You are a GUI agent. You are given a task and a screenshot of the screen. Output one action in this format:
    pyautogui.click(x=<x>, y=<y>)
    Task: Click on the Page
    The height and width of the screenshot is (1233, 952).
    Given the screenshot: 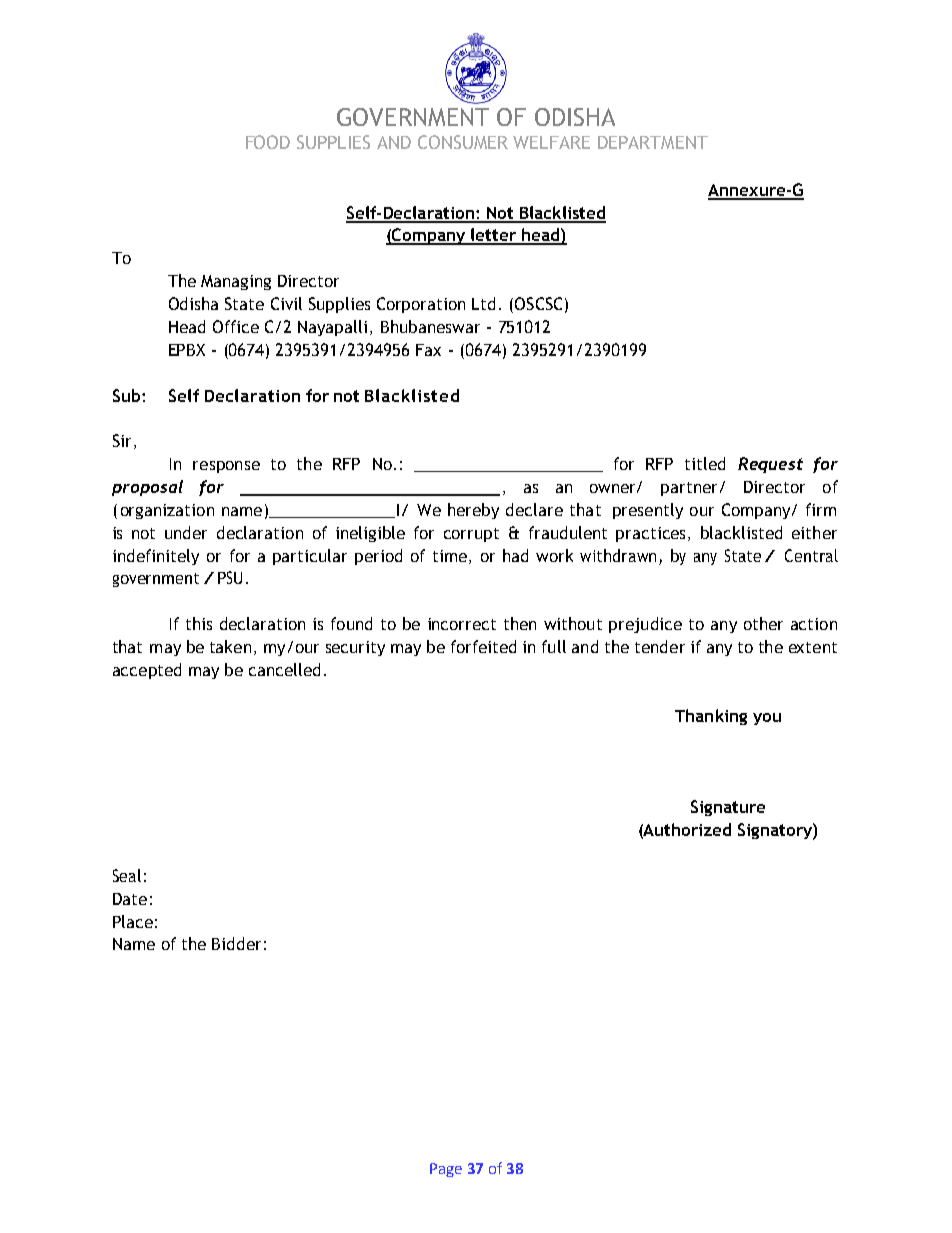 What is the action you would take?
    pyautogui.click(x=446, y=1170)
